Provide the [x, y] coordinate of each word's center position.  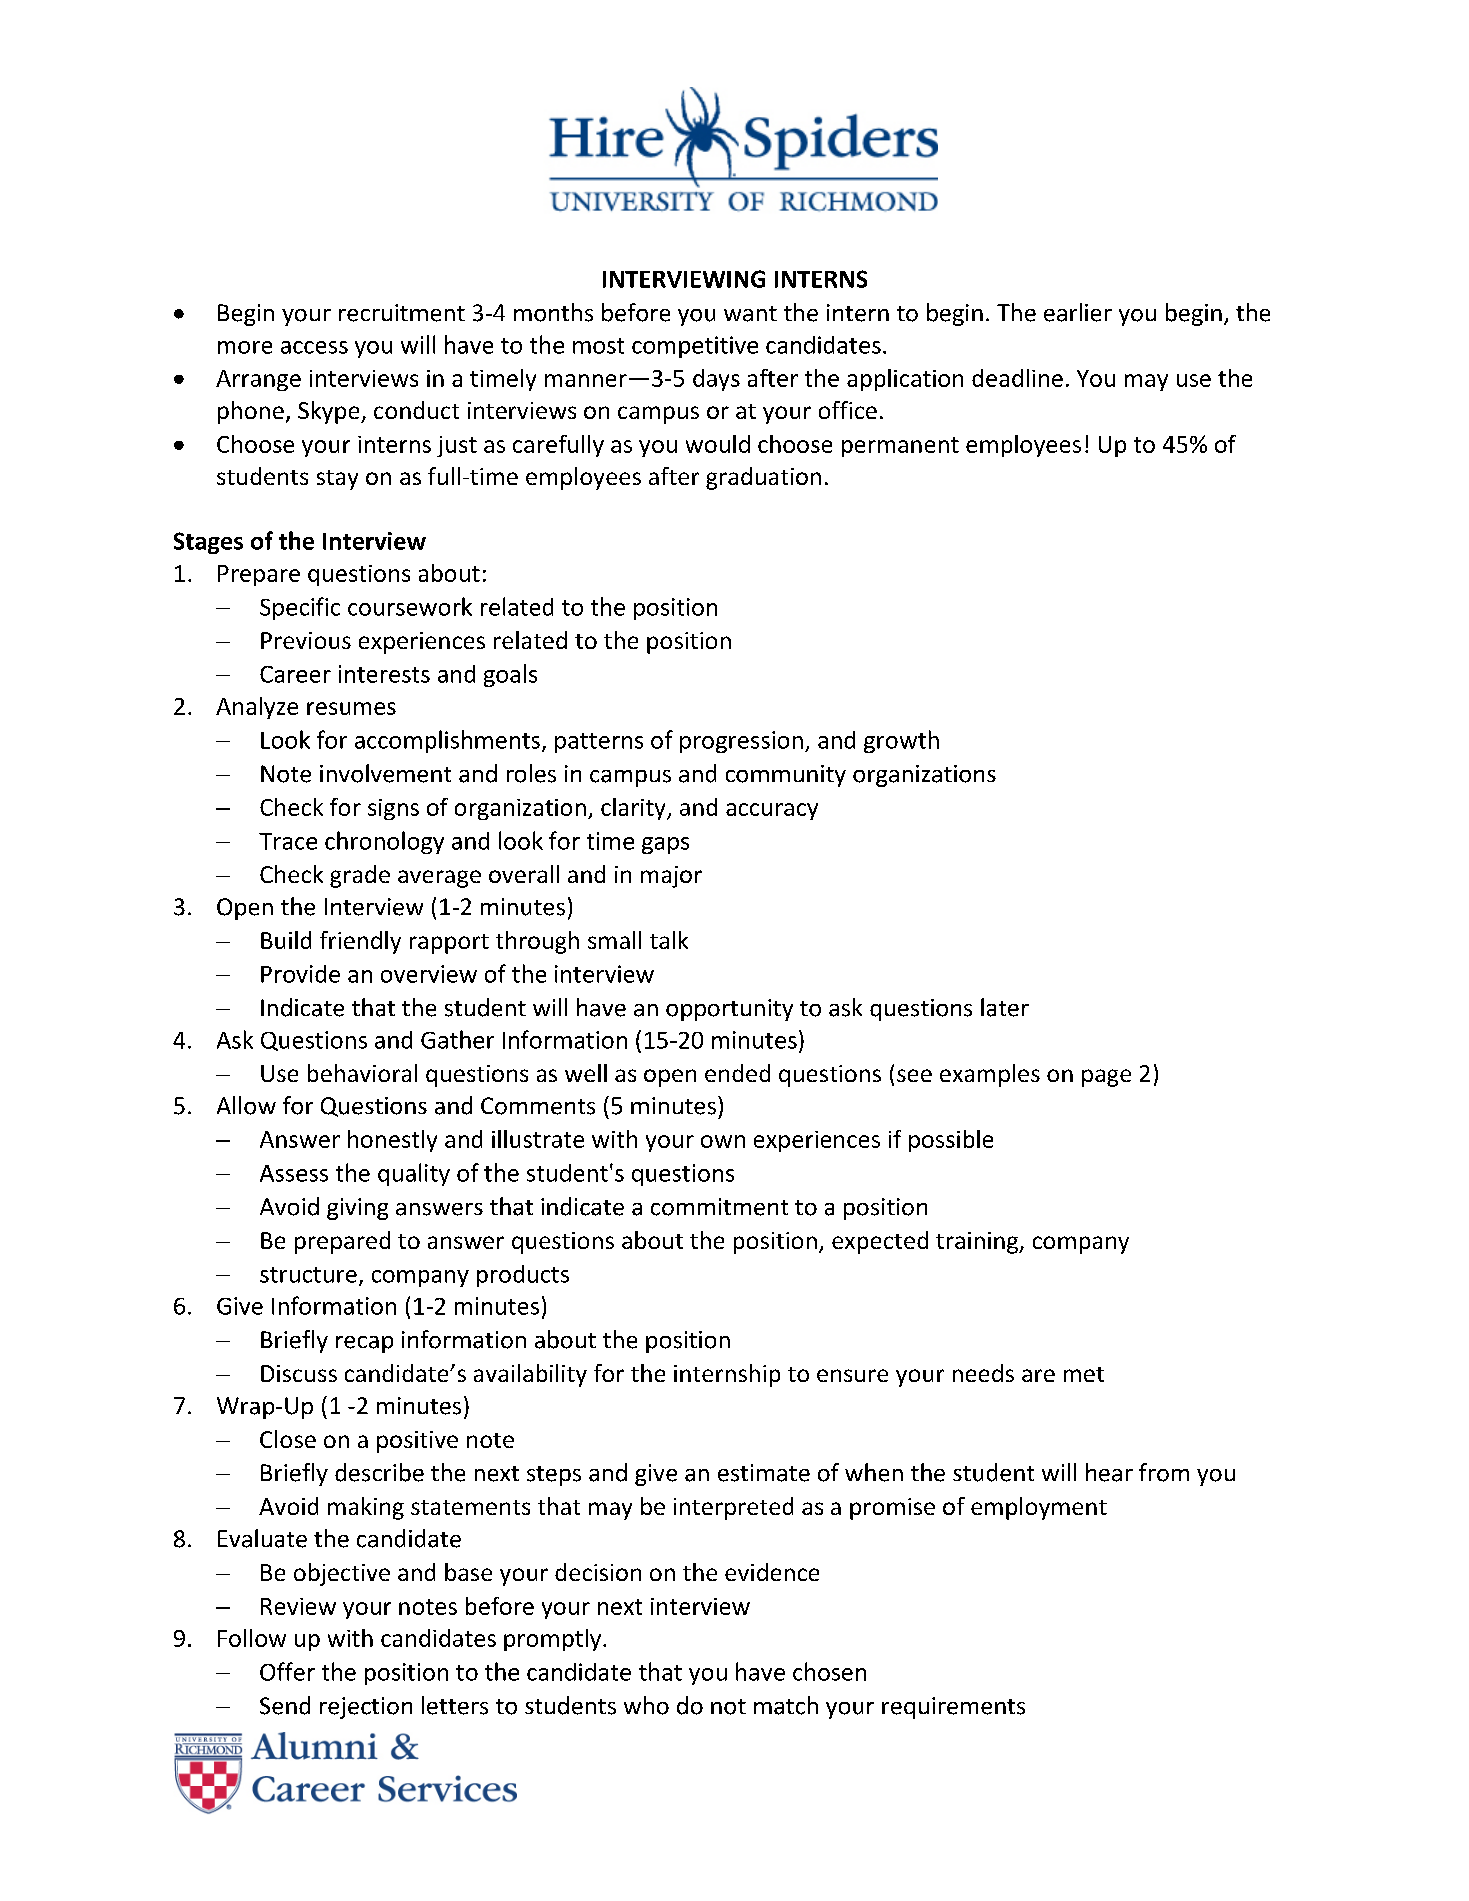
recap [364, 1344]
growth [901, 741]
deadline [1017, 378]
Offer [287, 1671]
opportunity [729, 1010]
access [314, 347]
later [1005, 1007]
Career [295, 674]
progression [741, 742]
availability [530, 1375]
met [1084, 1374]
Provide [300, 974]
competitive [695, 347]
